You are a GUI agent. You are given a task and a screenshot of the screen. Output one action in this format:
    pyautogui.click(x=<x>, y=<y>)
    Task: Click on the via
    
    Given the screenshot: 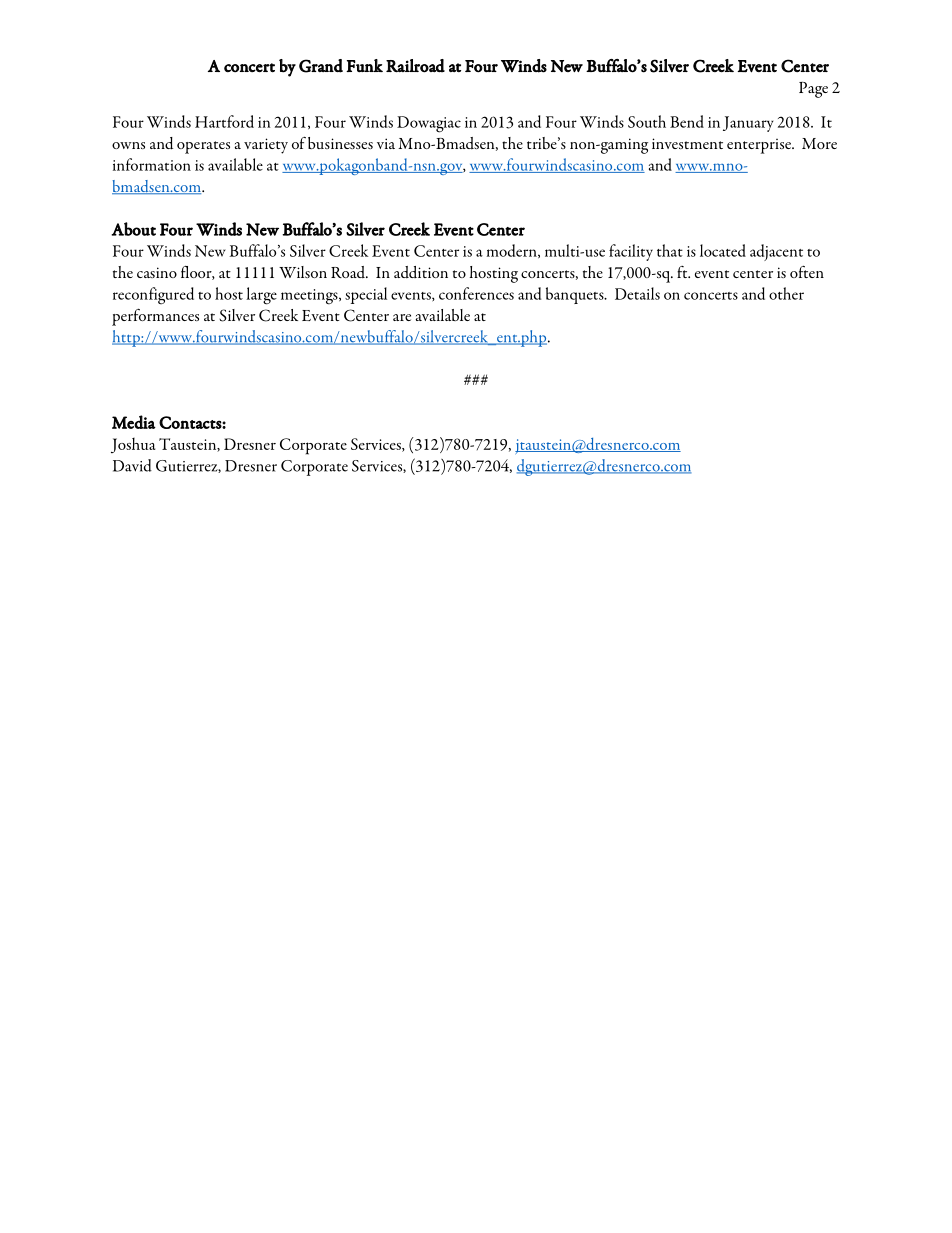 What is the action you would take?
    pyautogui.click(x=386, y=143)
